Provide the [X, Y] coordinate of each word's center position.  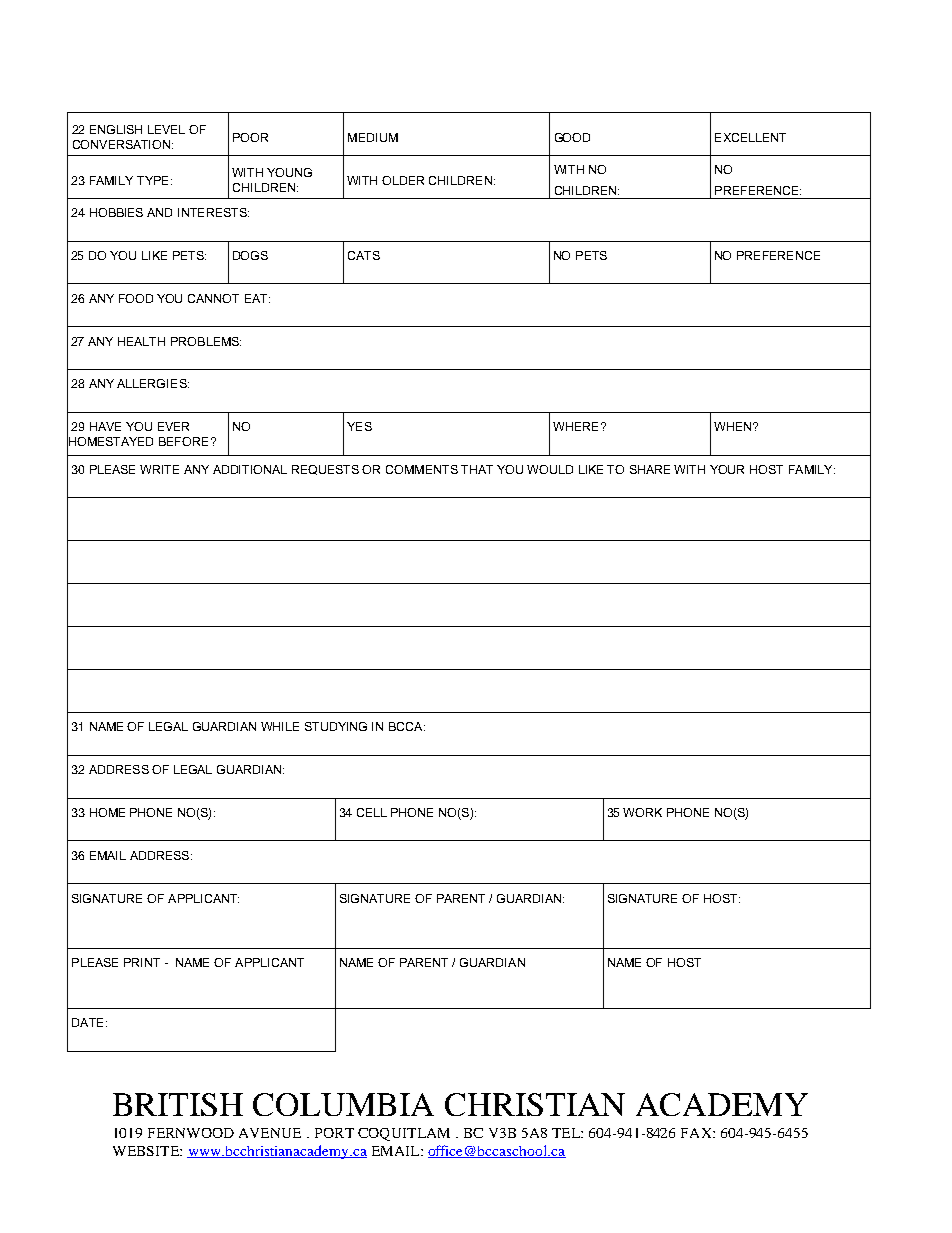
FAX [697, 1133]
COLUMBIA [343, 1104]
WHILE [280, 726]
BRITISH [178, 1104]
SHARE [650, 469]
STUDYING [336, 726]
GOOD [572, 137]
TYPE [152, 180]
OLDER [403, 180]
